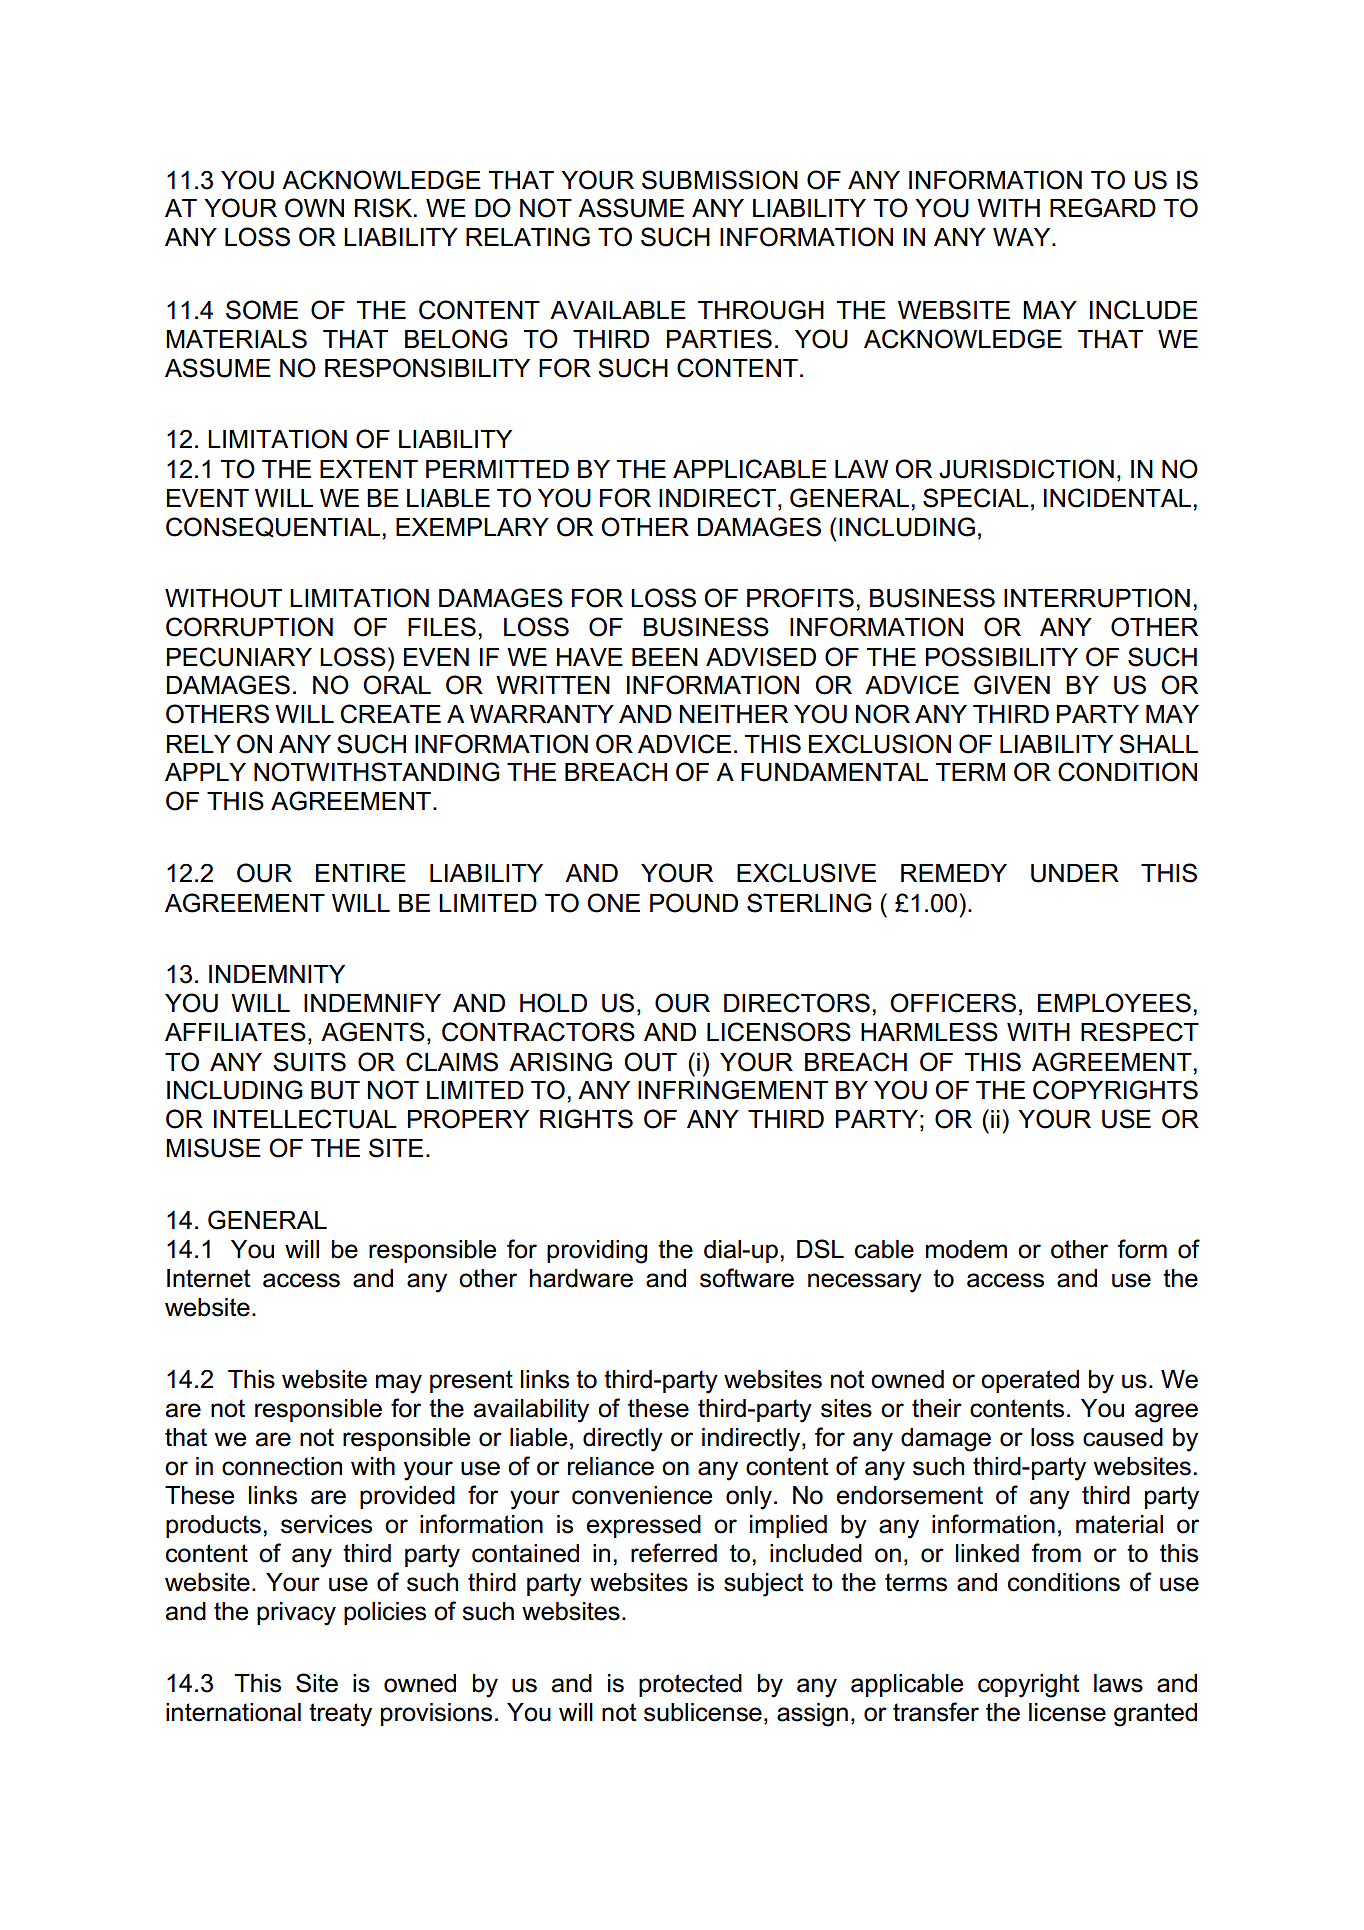 The width and height of the screenshot is (1364, 1930). I want to click on laws, so click(1118, 1683).
